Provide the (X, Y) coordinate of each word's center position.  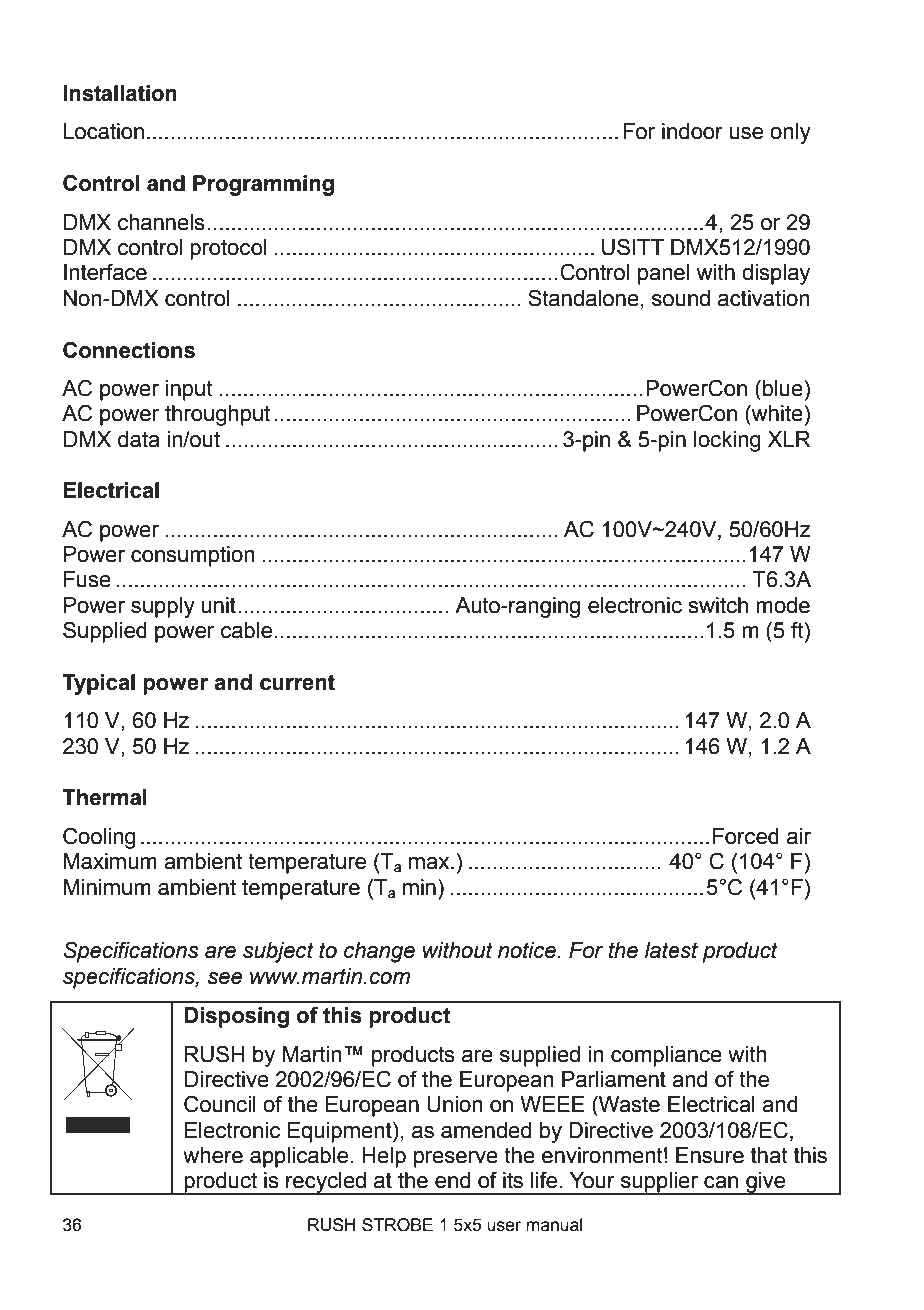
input (189, 390)
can (721, 1182)
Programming (263, 185)
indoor (692, 131)
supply (163, 607)
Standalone (583, 298)
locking (727, 441)
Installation (120, 93)
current (297, 683)
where (213, 1155)
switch (718, 605)
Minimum (107, 887)
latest (671, 950)
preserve (456, 1159)
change (379, 952)
